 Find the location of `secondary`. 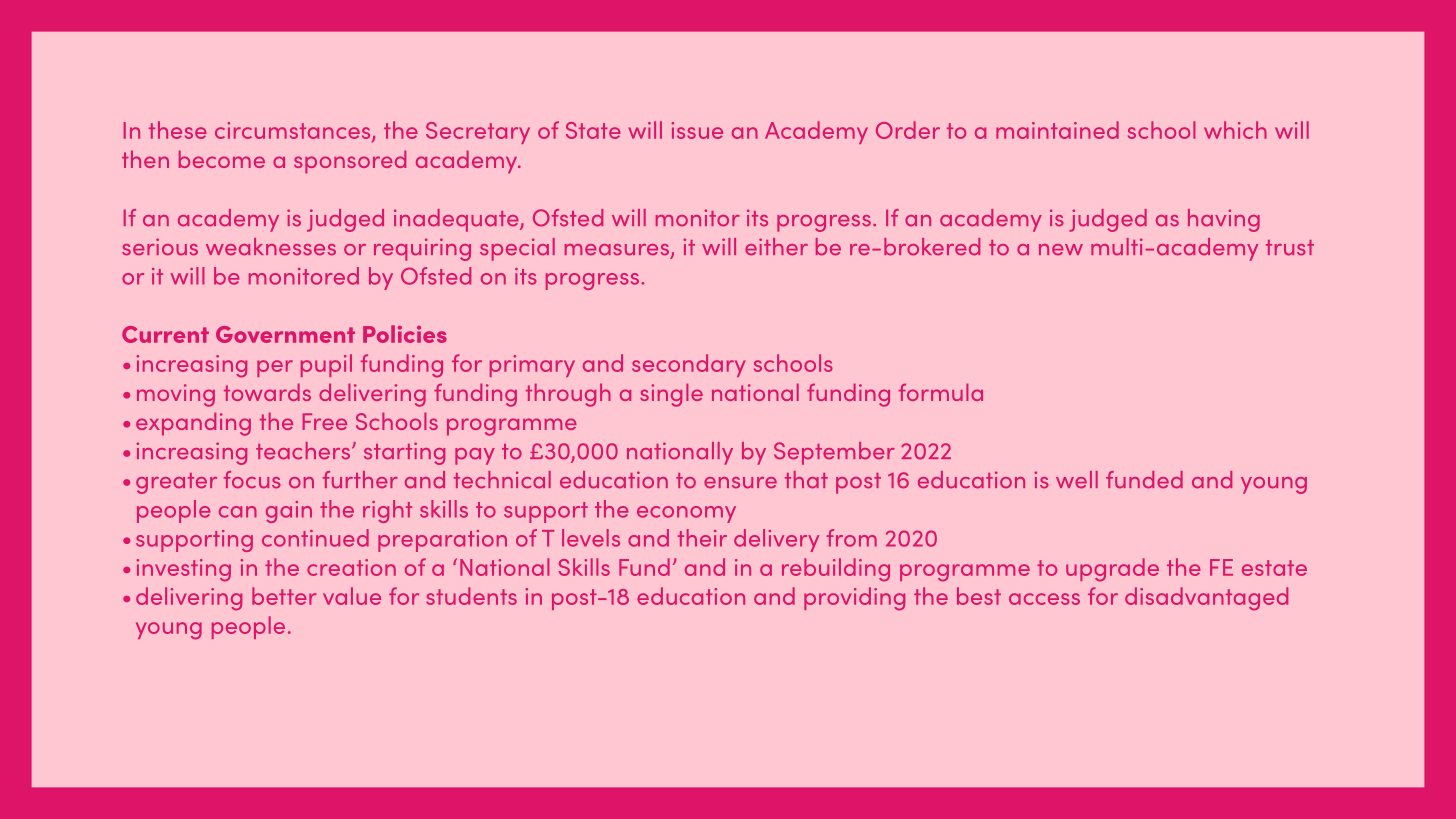

secondary is located at coordinates (688, 365).
